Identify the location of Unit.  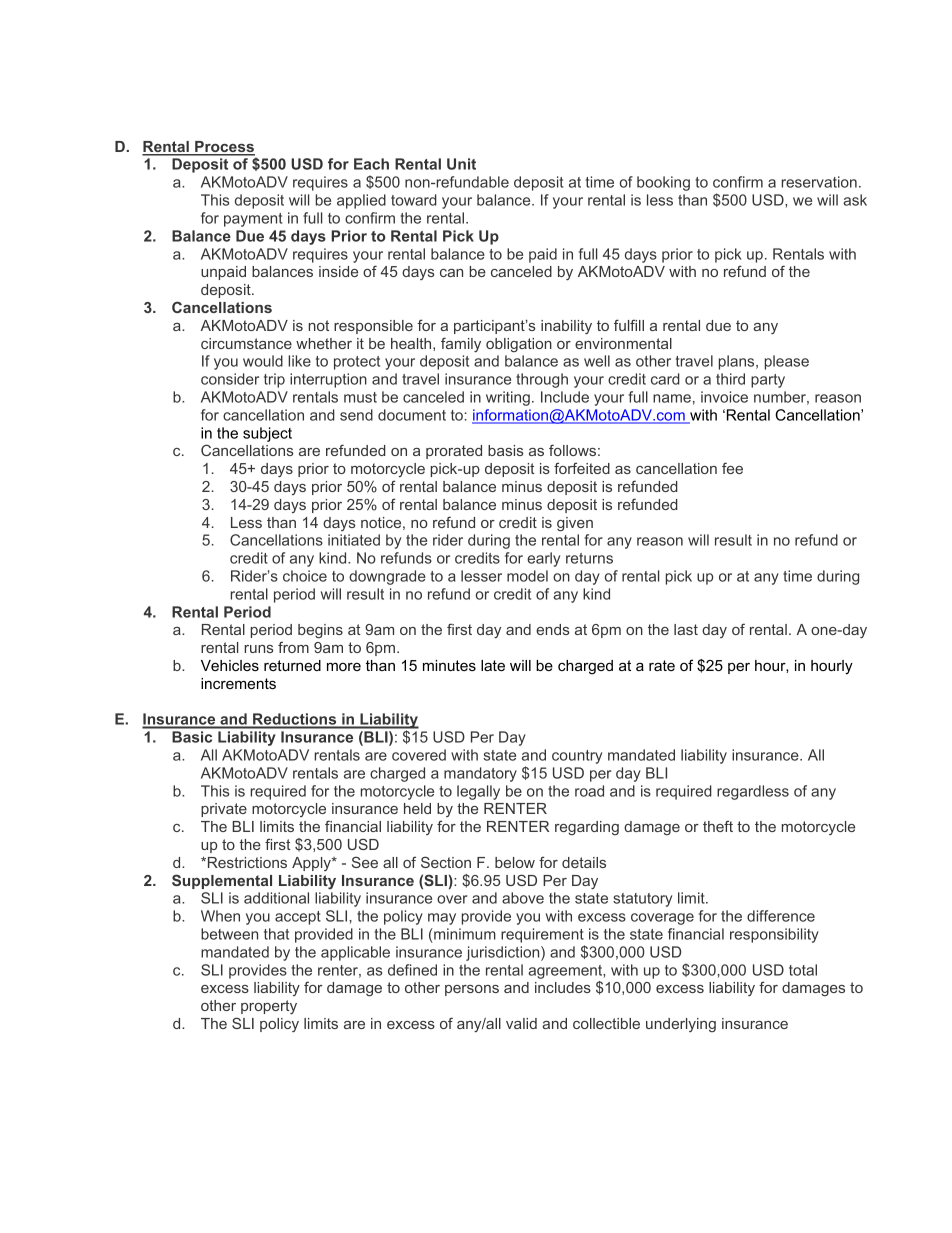
(461, 164).
